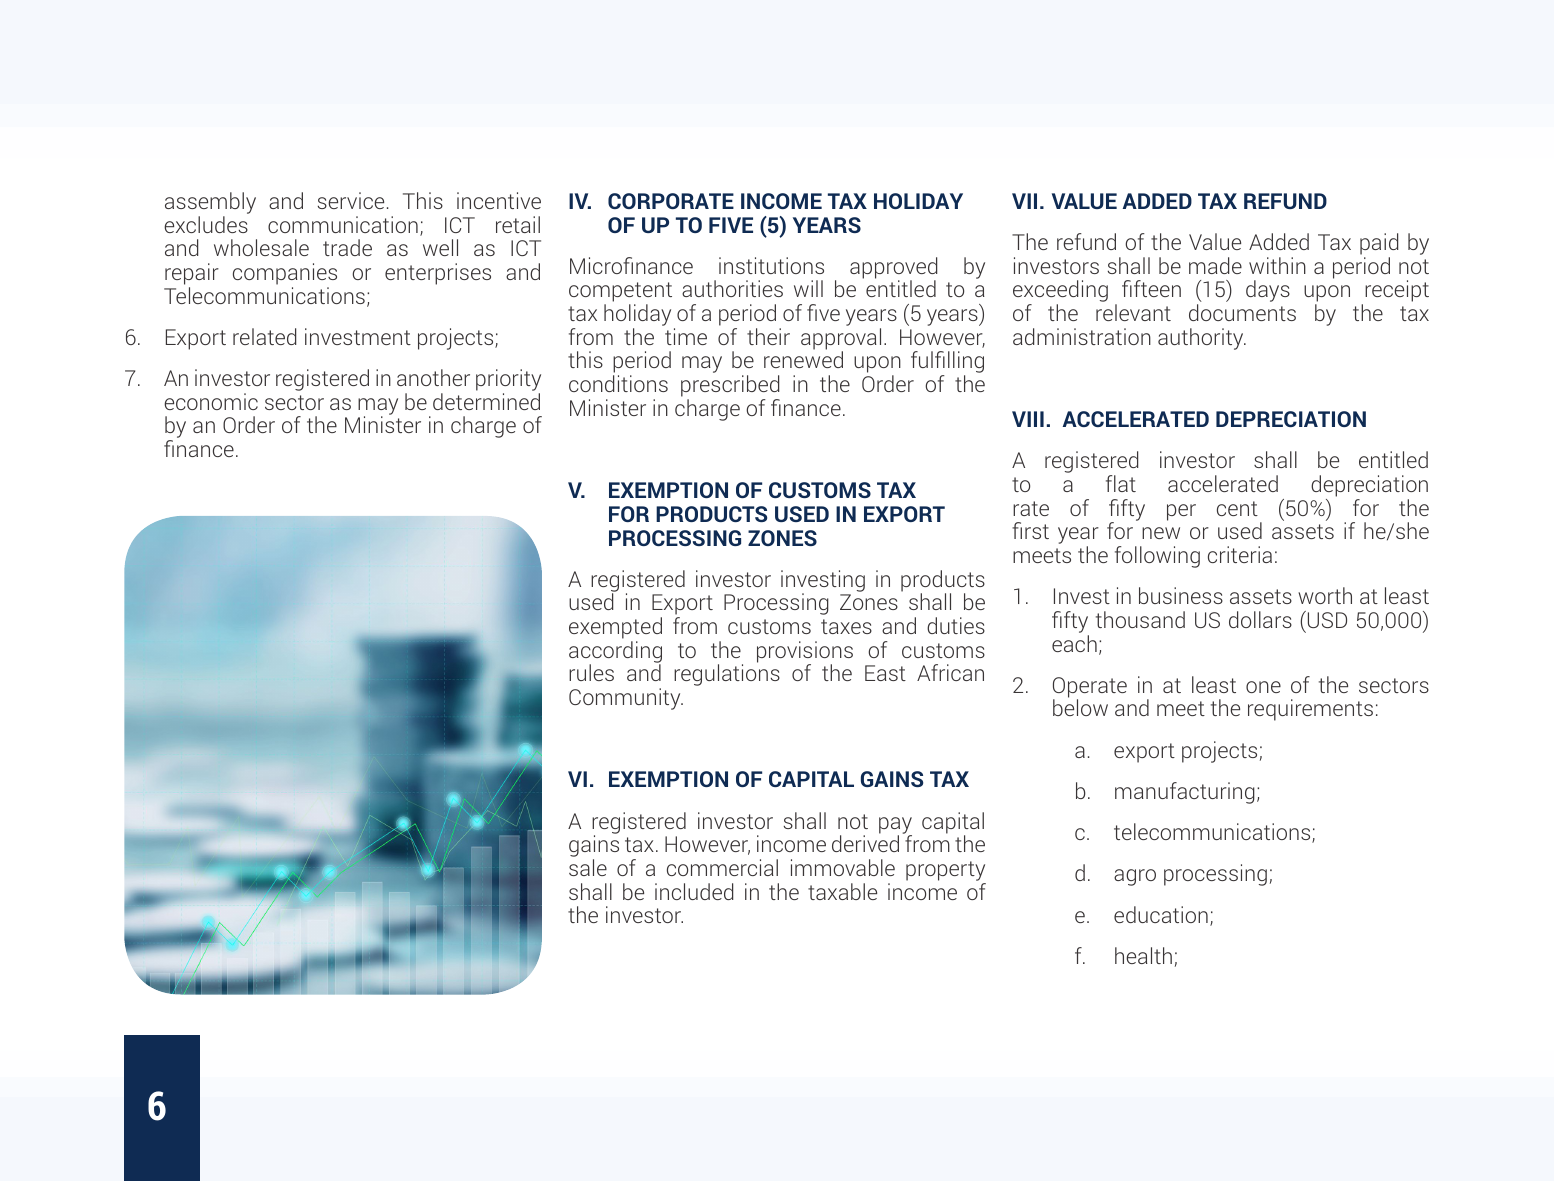 The image size is (1554, 1181). I want to click on included, so click(694, 891).
